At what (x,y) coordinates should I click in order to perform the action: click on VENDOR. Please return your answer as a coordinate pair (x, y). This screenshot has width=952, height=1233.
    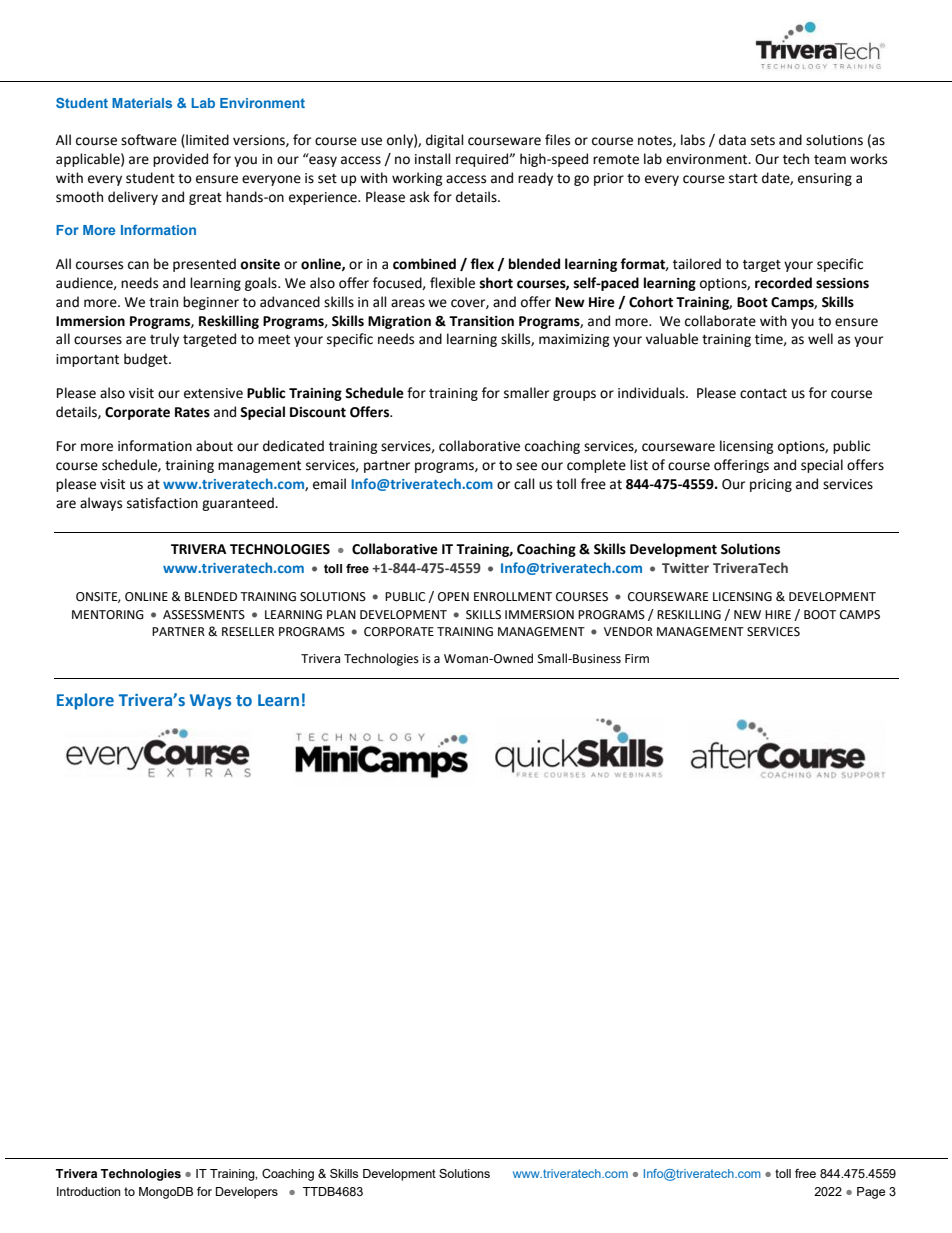
    Looking at the image, I should click on (628, 632).
